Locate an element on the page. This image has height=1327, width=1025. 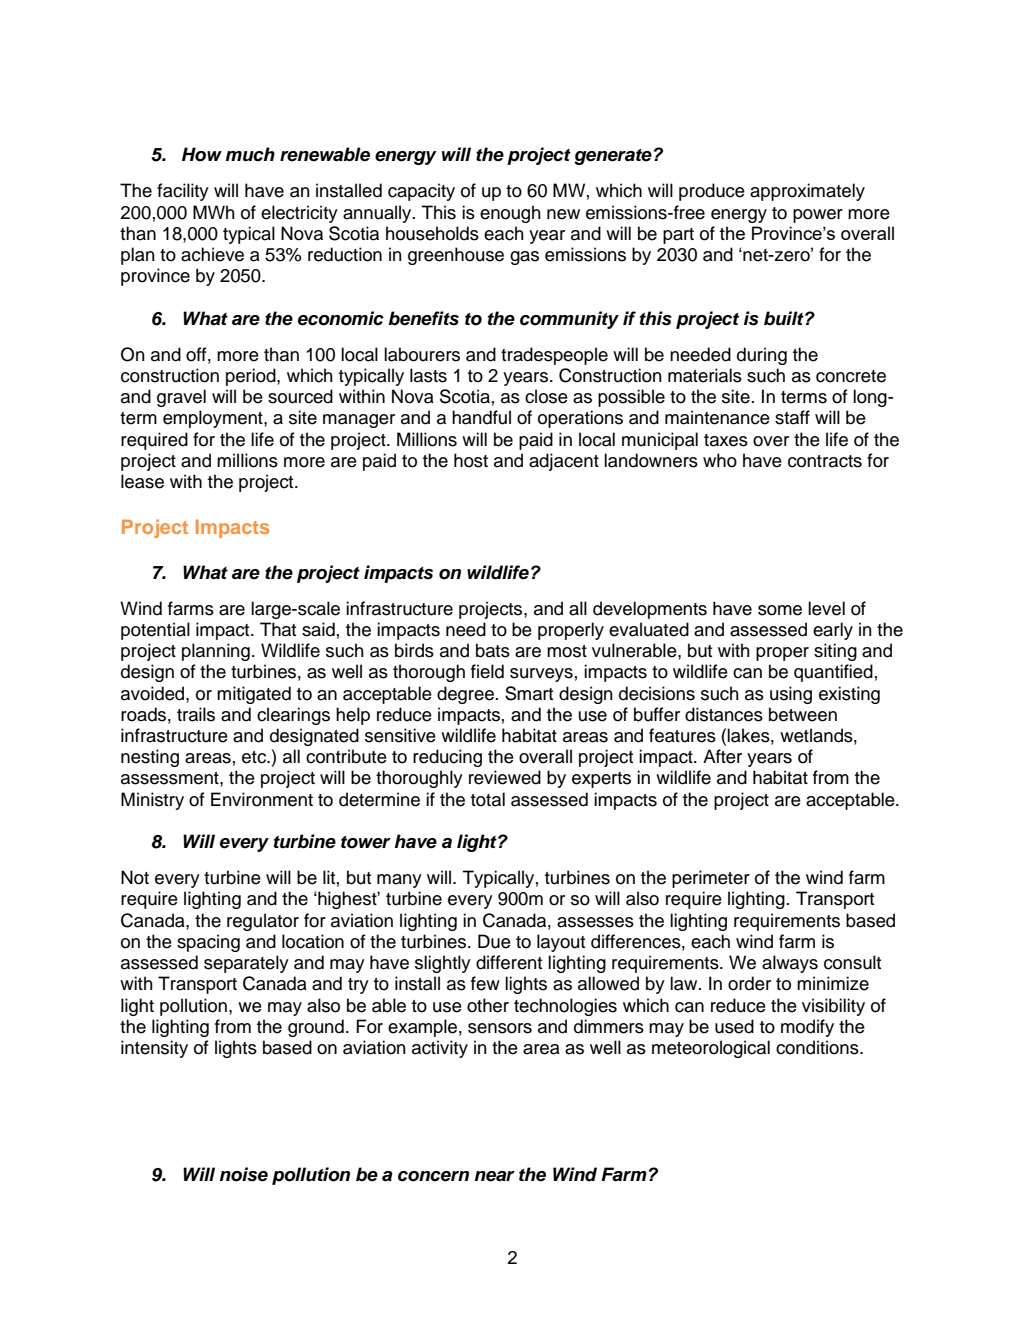
mitigated is located at coordinates (254, 695).
